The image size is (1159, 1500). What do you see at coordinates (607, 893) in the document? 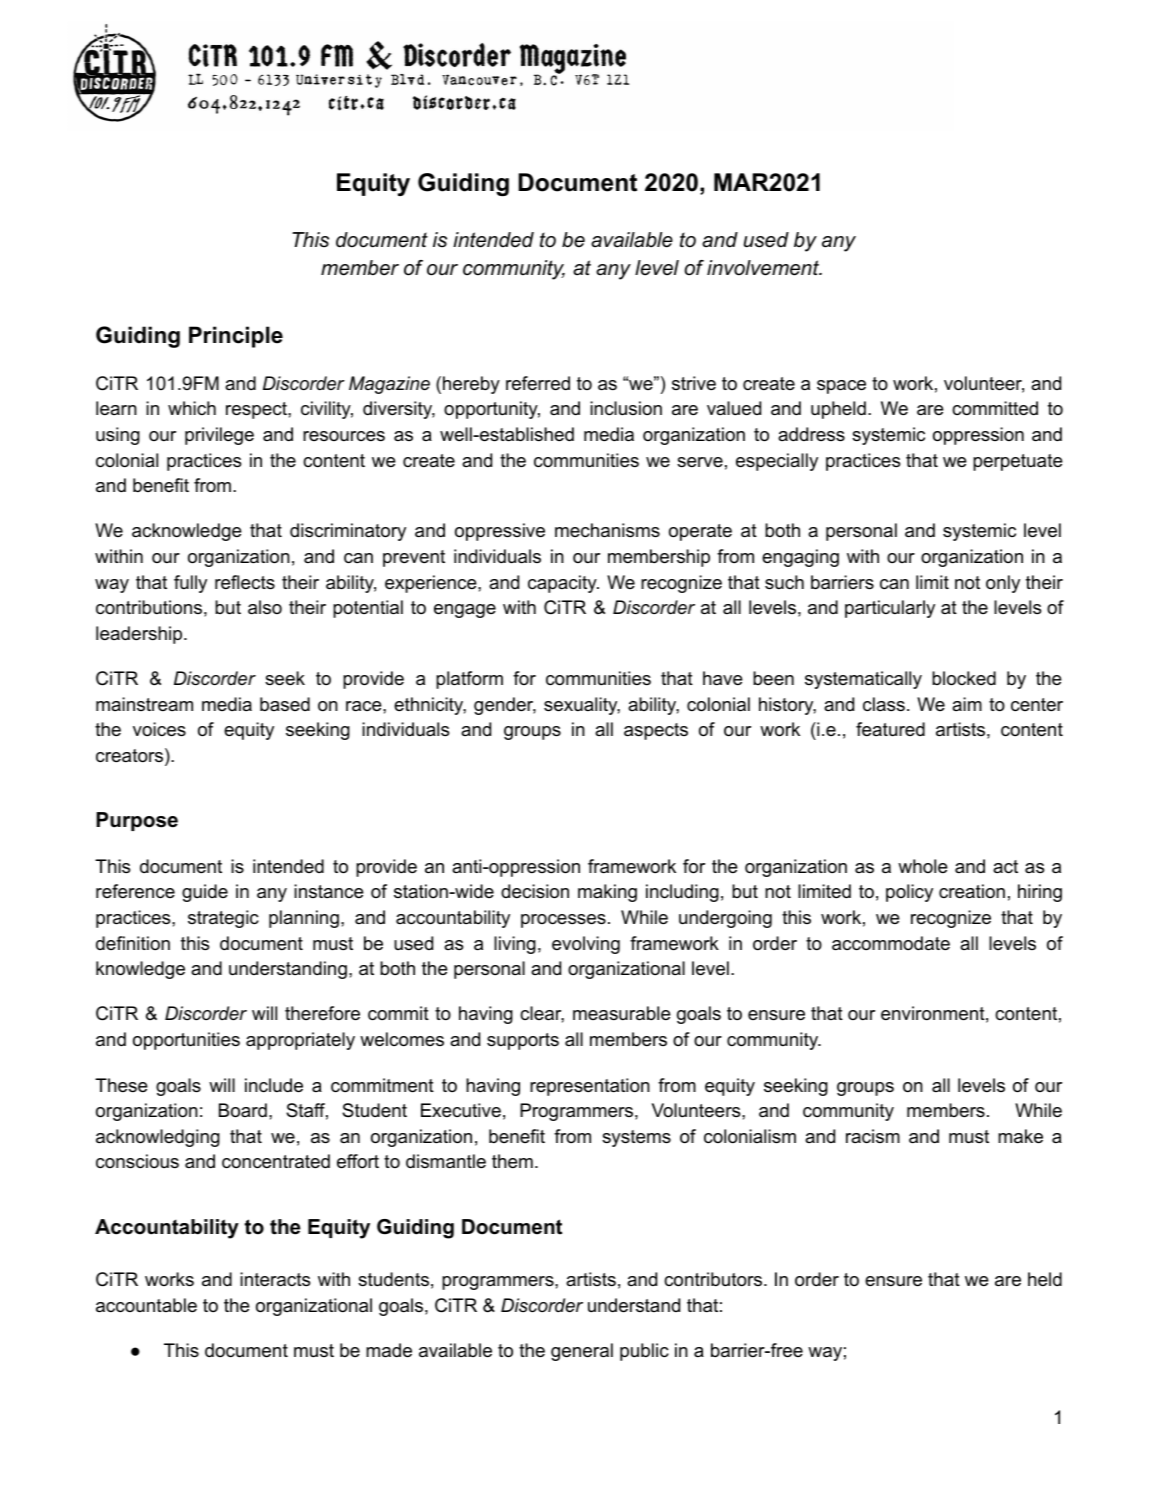
I see `making` at bounding box center [607, 893].
